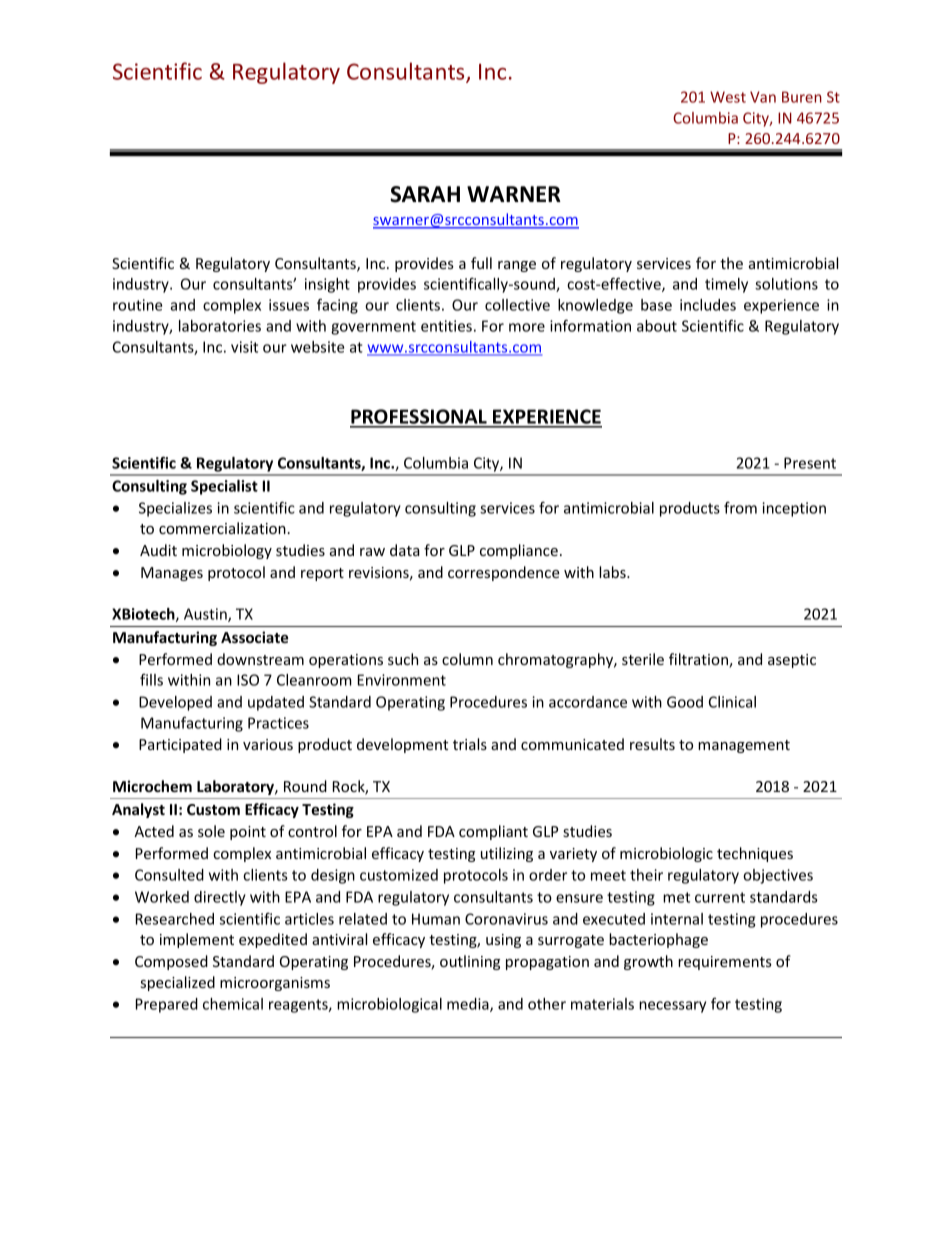  What do you see at coordinates (504, 573) in the document?
I see `correspondence` at bounding box center [504, 573].
